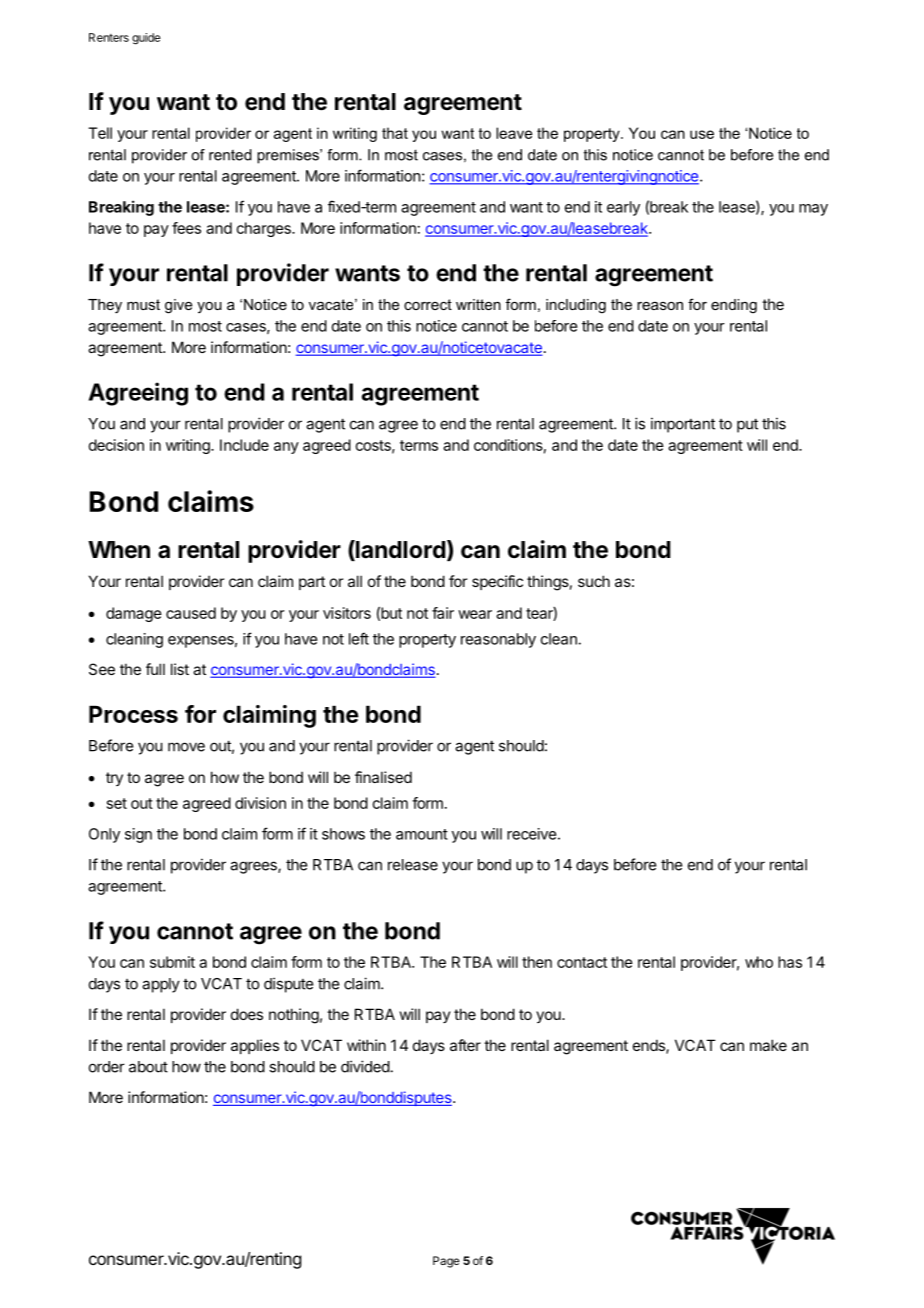 The image size is (924, 1308). I want to click on Page, so click(446, 1262).
